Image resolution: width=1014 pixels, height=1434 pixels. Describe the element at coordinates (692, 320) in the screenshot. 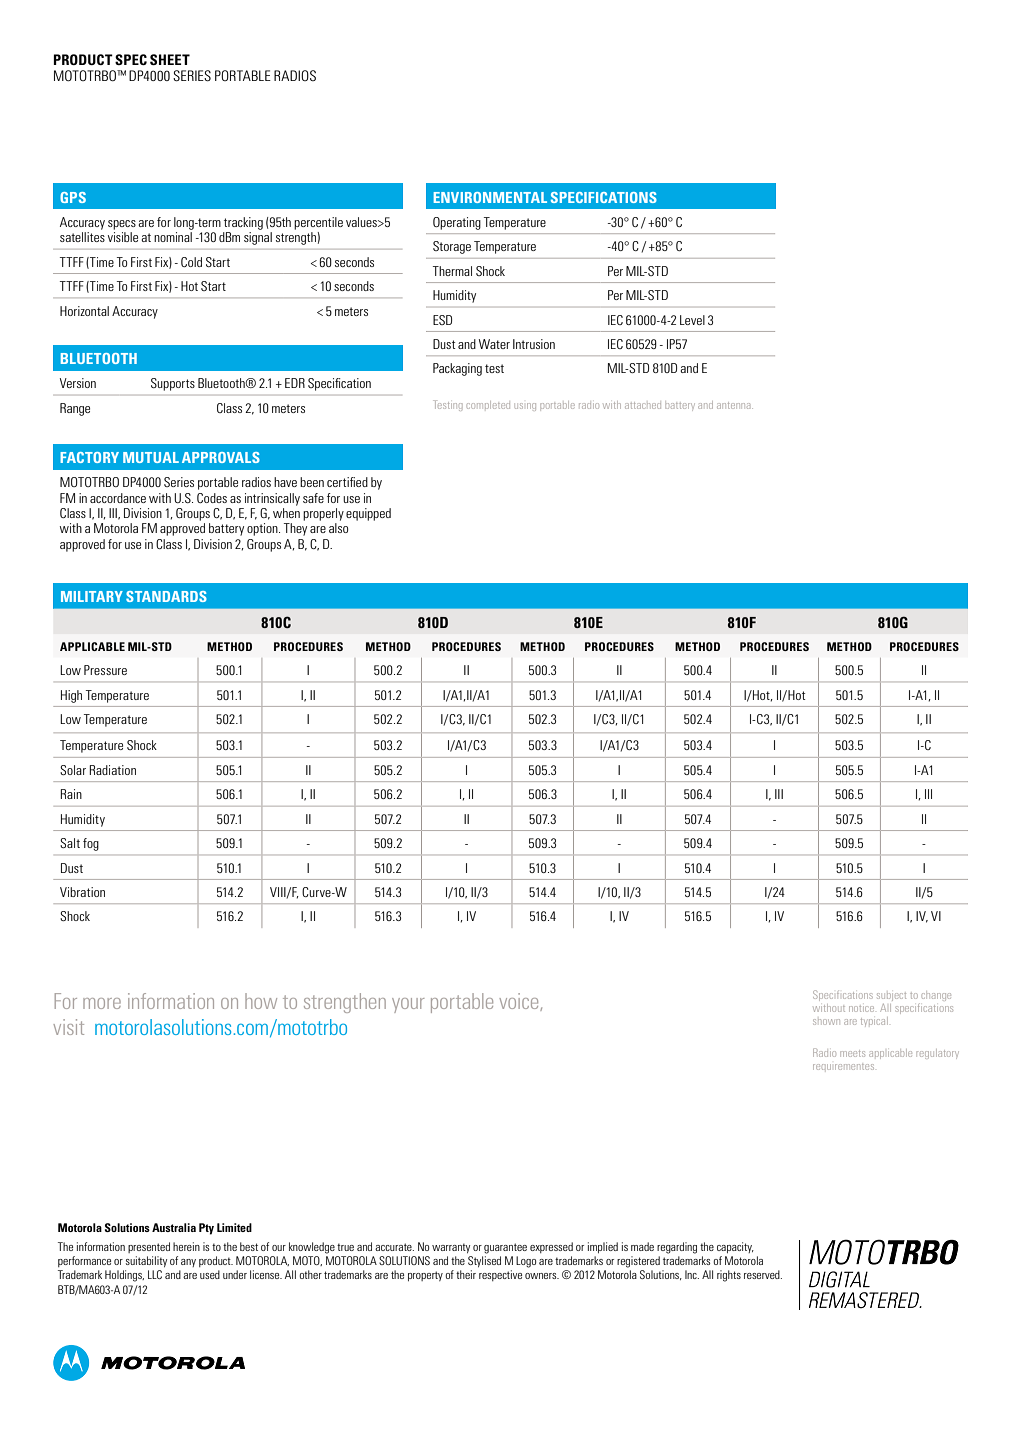

I see `Level` at that location.
